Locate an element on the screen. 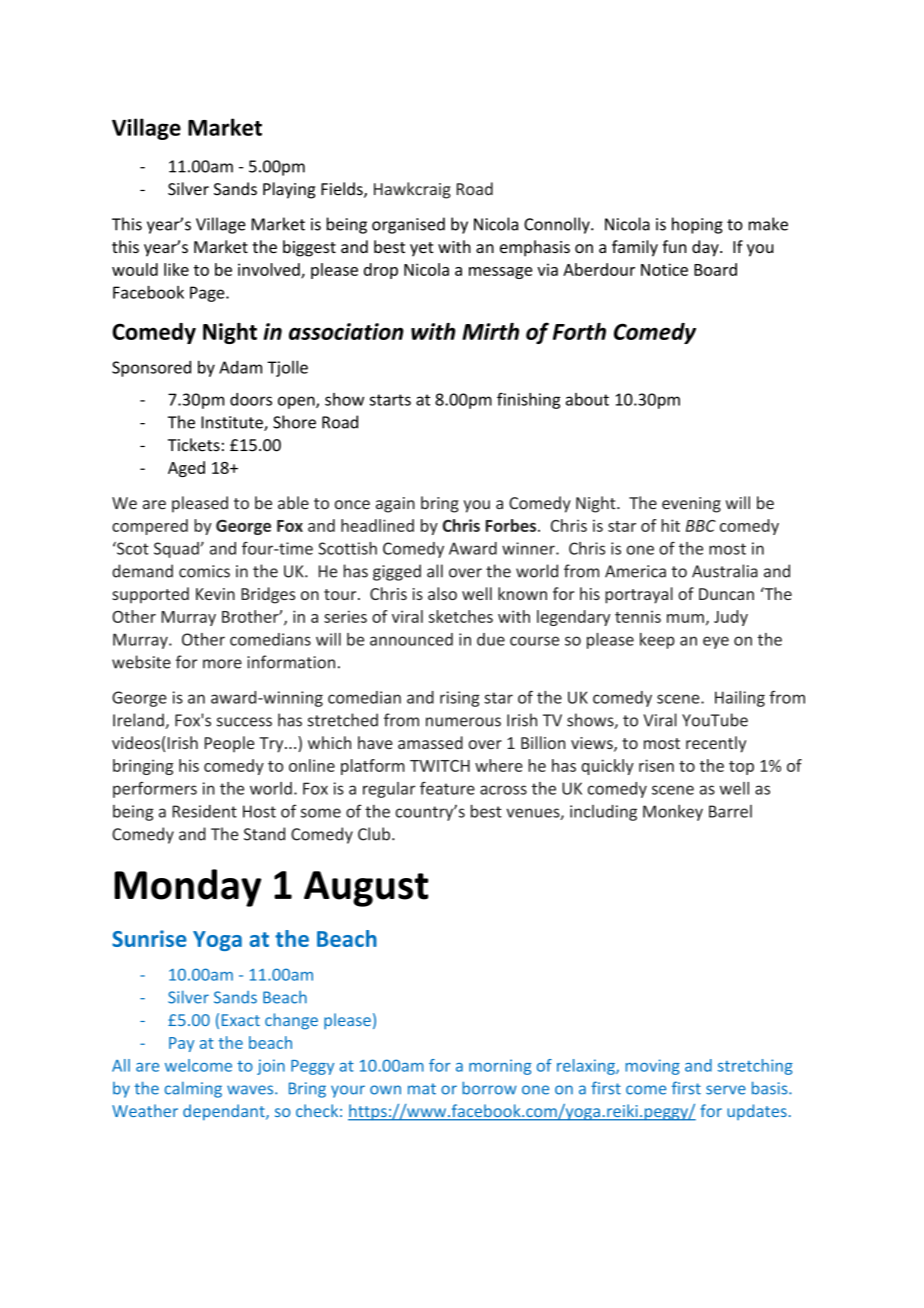 The image size is (924, 1308). organised is located at coordinates (408, 225).
